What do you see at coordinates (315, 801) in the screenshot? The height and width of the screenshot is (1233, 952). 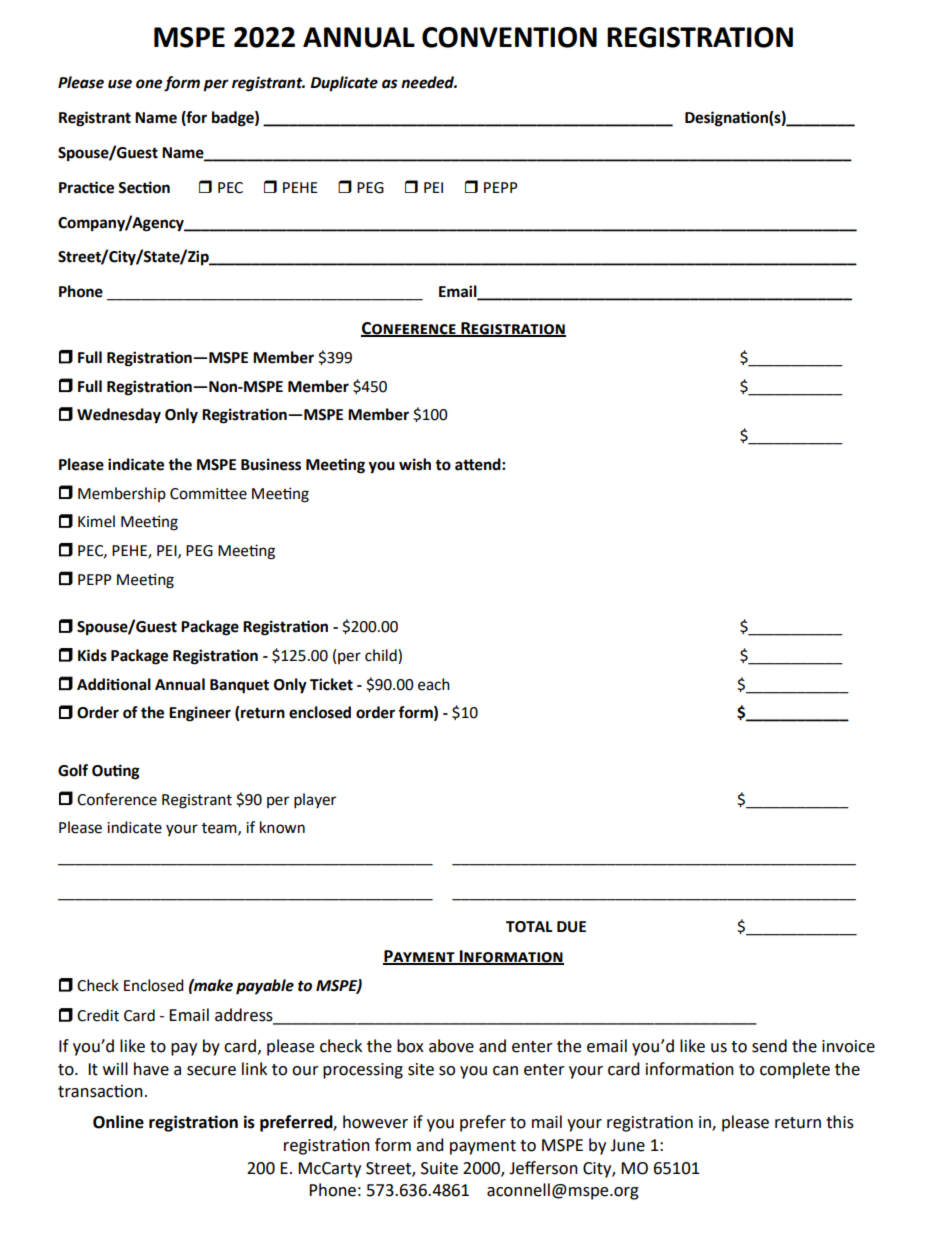 I see `player` at bounding box center [315, 801].
